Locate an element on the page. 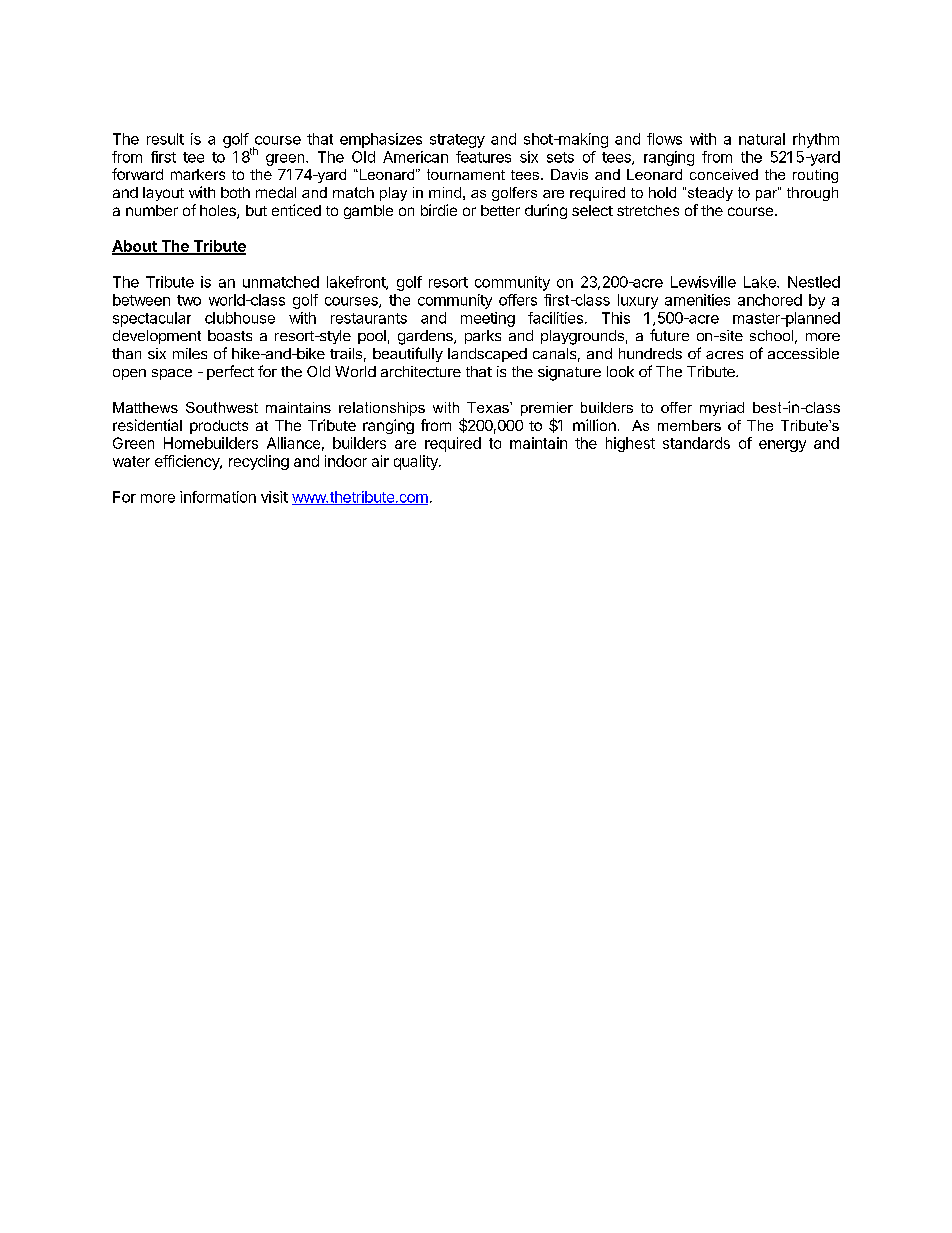 This document has width=952, height=1233. information is located at coordinates (218, 497).
